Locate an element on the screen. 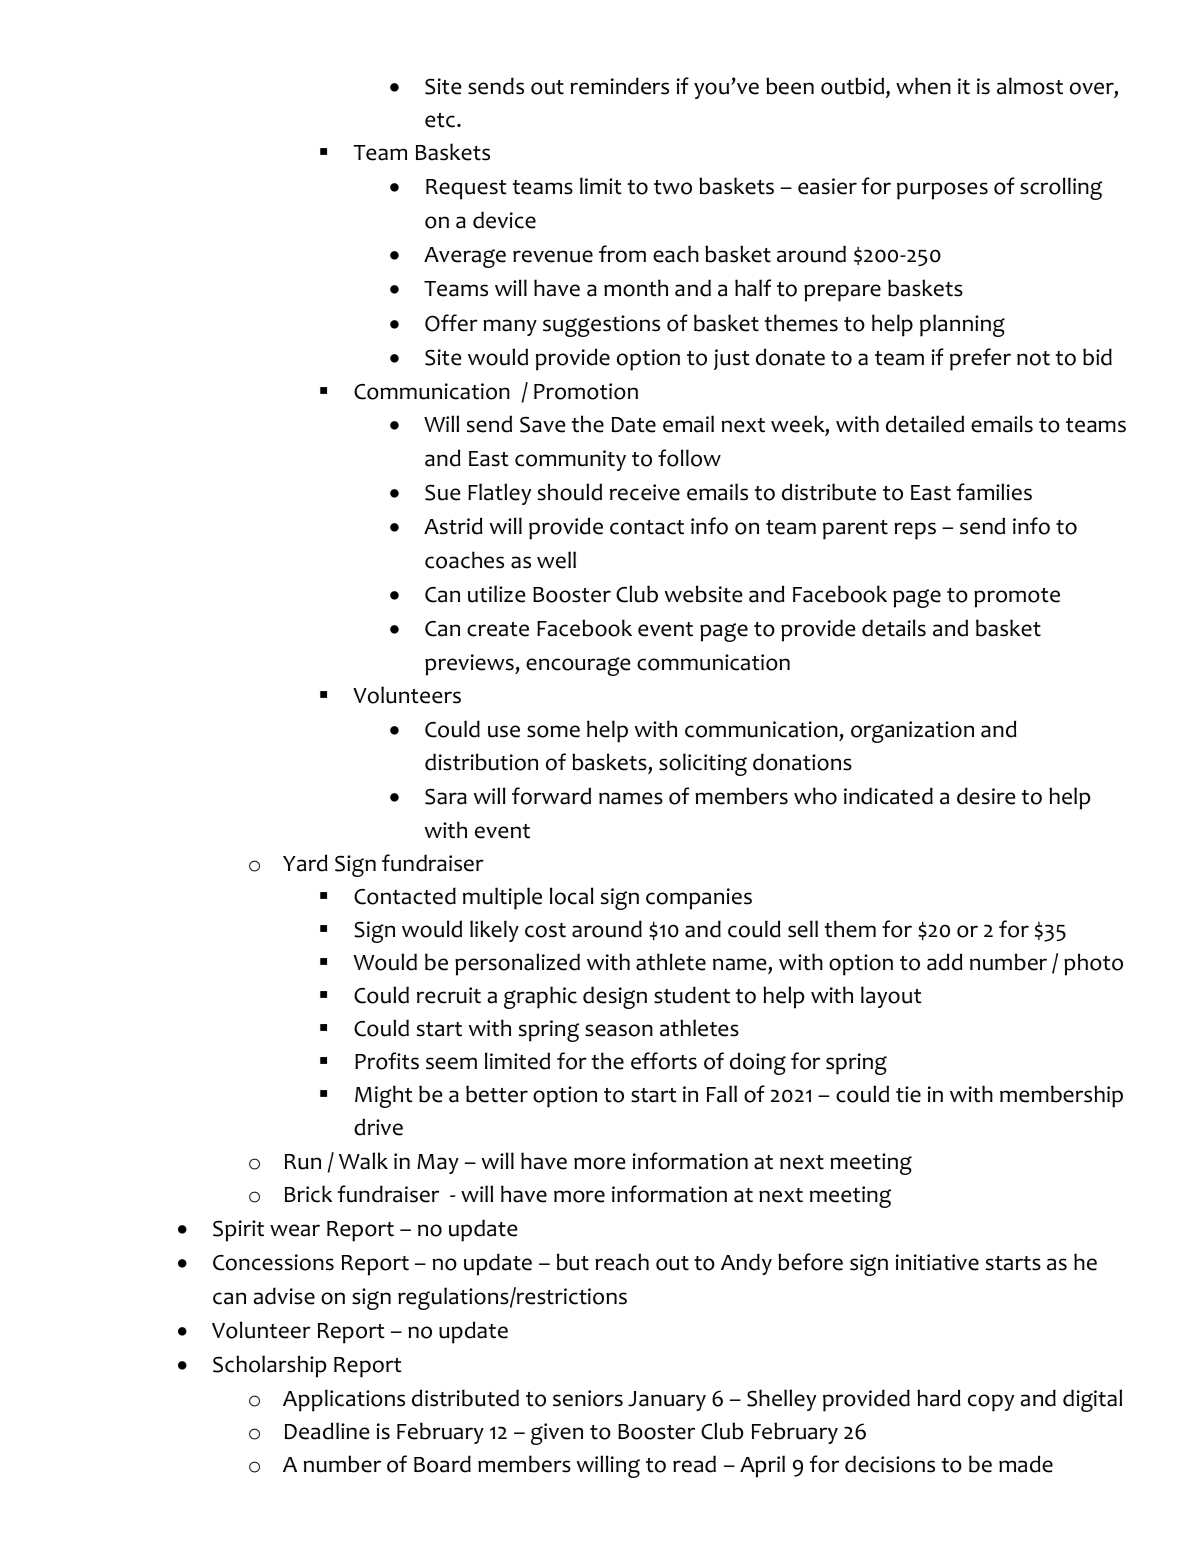  reminders is located at coordinates (619, 86).
